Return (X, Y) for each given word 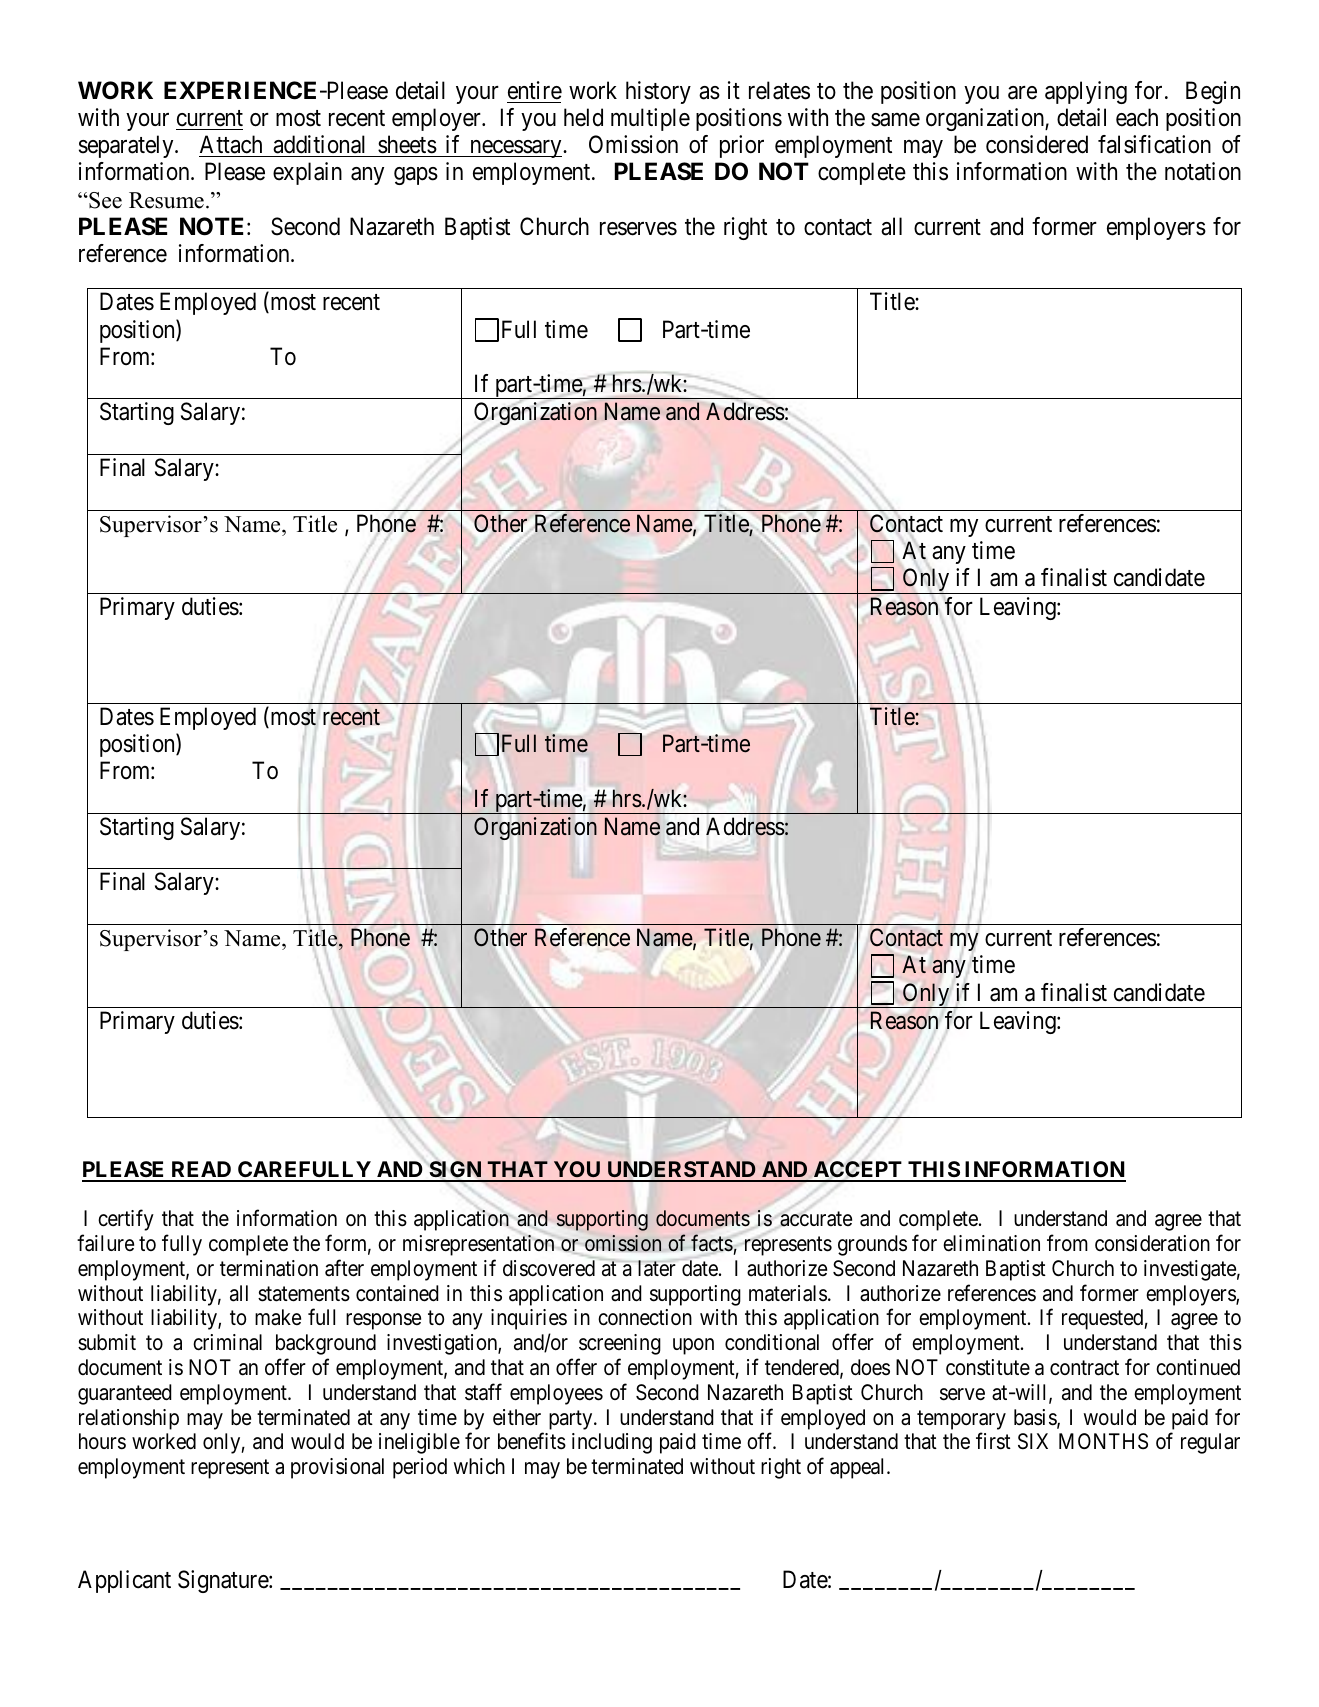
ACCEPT (857, 1171)
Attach (231, 144)
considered (1037, 144)
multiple (650, 119)
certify (126, 1220)
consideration (1152, 1243)
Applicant (124, 1581)
